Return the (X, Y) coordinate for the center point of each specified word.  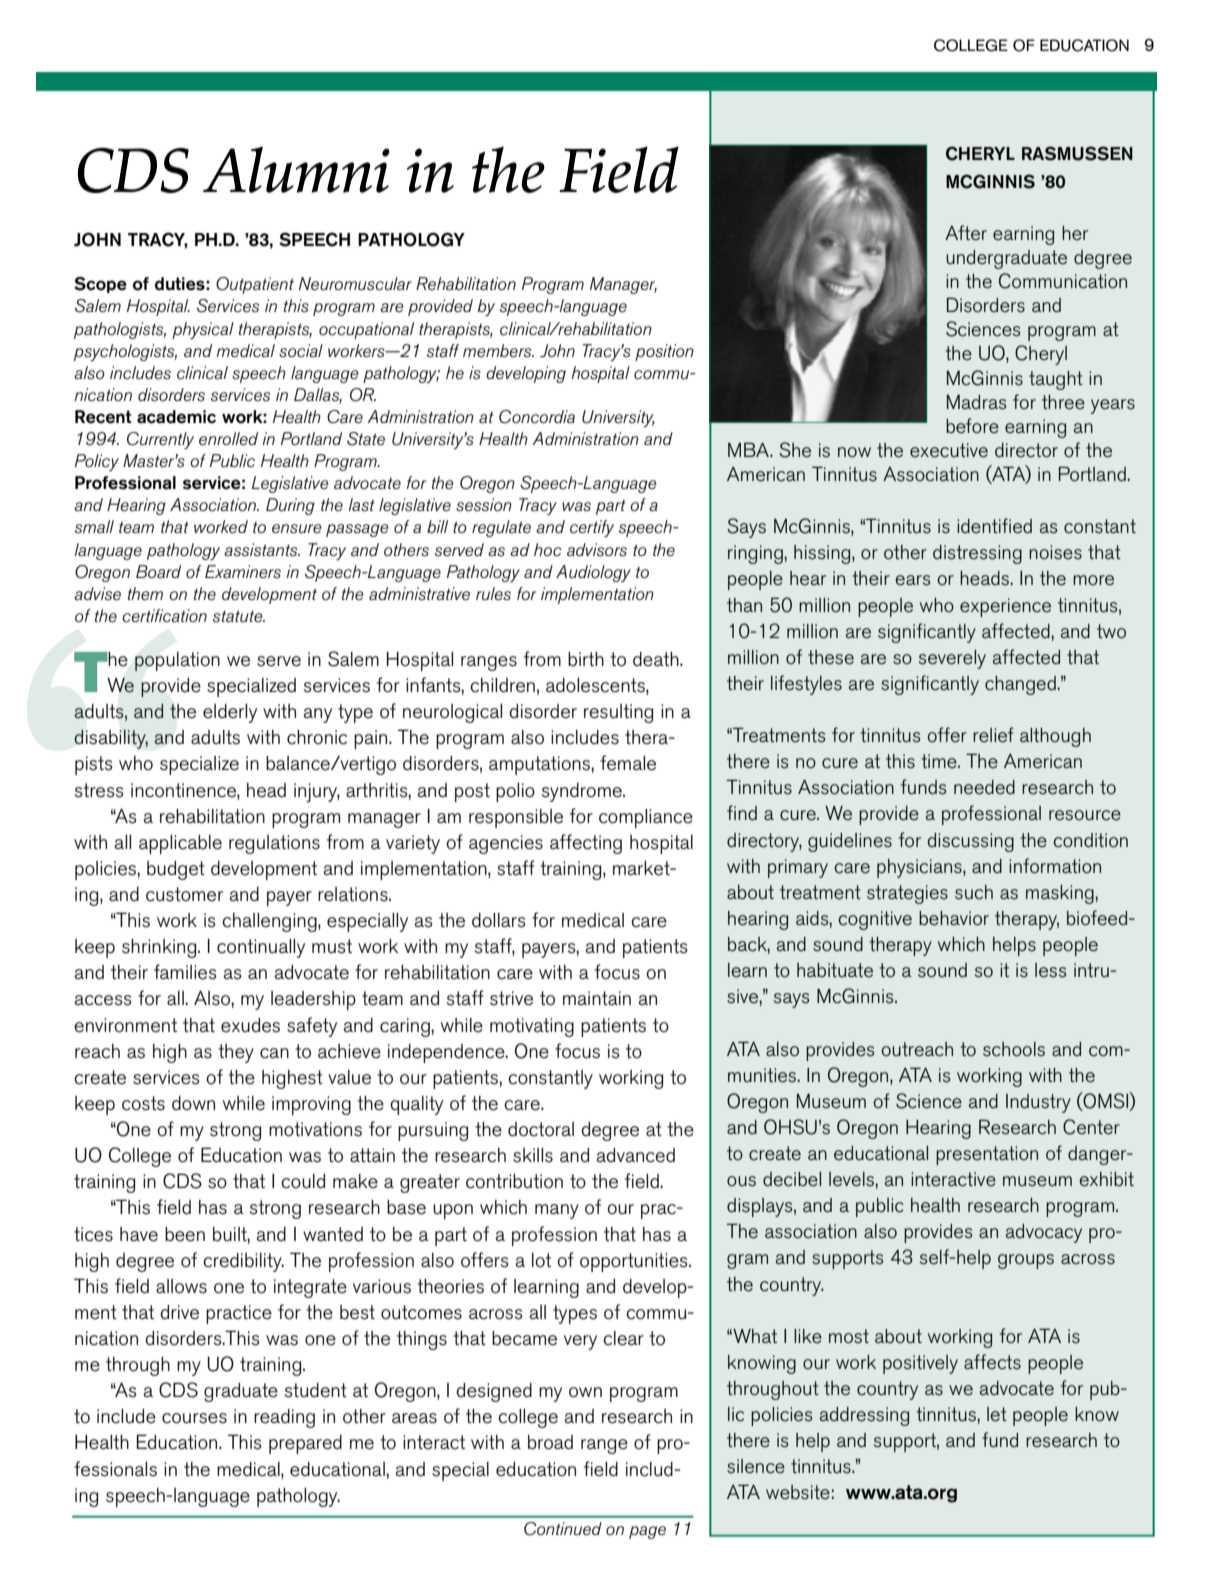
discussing (970, 842)
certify (592, 528)
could (303, 1181)
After (966, 233)
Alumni (296, 170)
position (664, 352)
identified (994, 526)
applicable (180, 844)
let (997, 1414)
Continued (563, 1529)
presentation (987, 1155)
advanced (636, 1155)
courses (194, 1418)
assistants (262, 549)
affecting (586, 844)
